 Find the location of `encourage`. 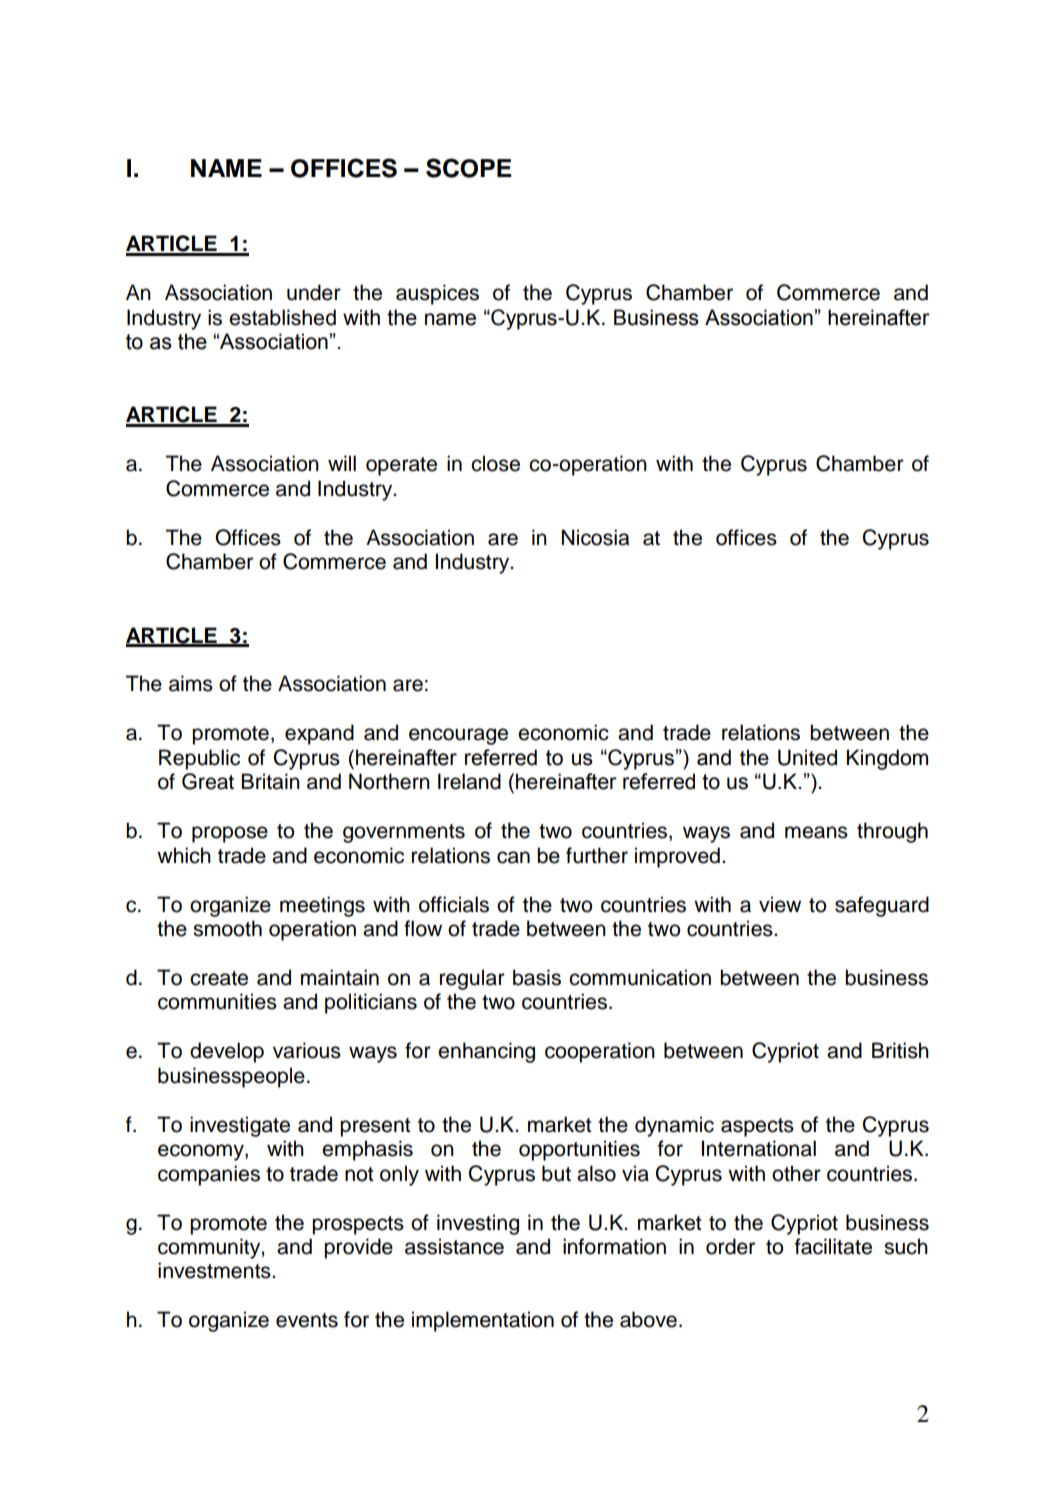

encourage is located at coordinates (458, 736).
